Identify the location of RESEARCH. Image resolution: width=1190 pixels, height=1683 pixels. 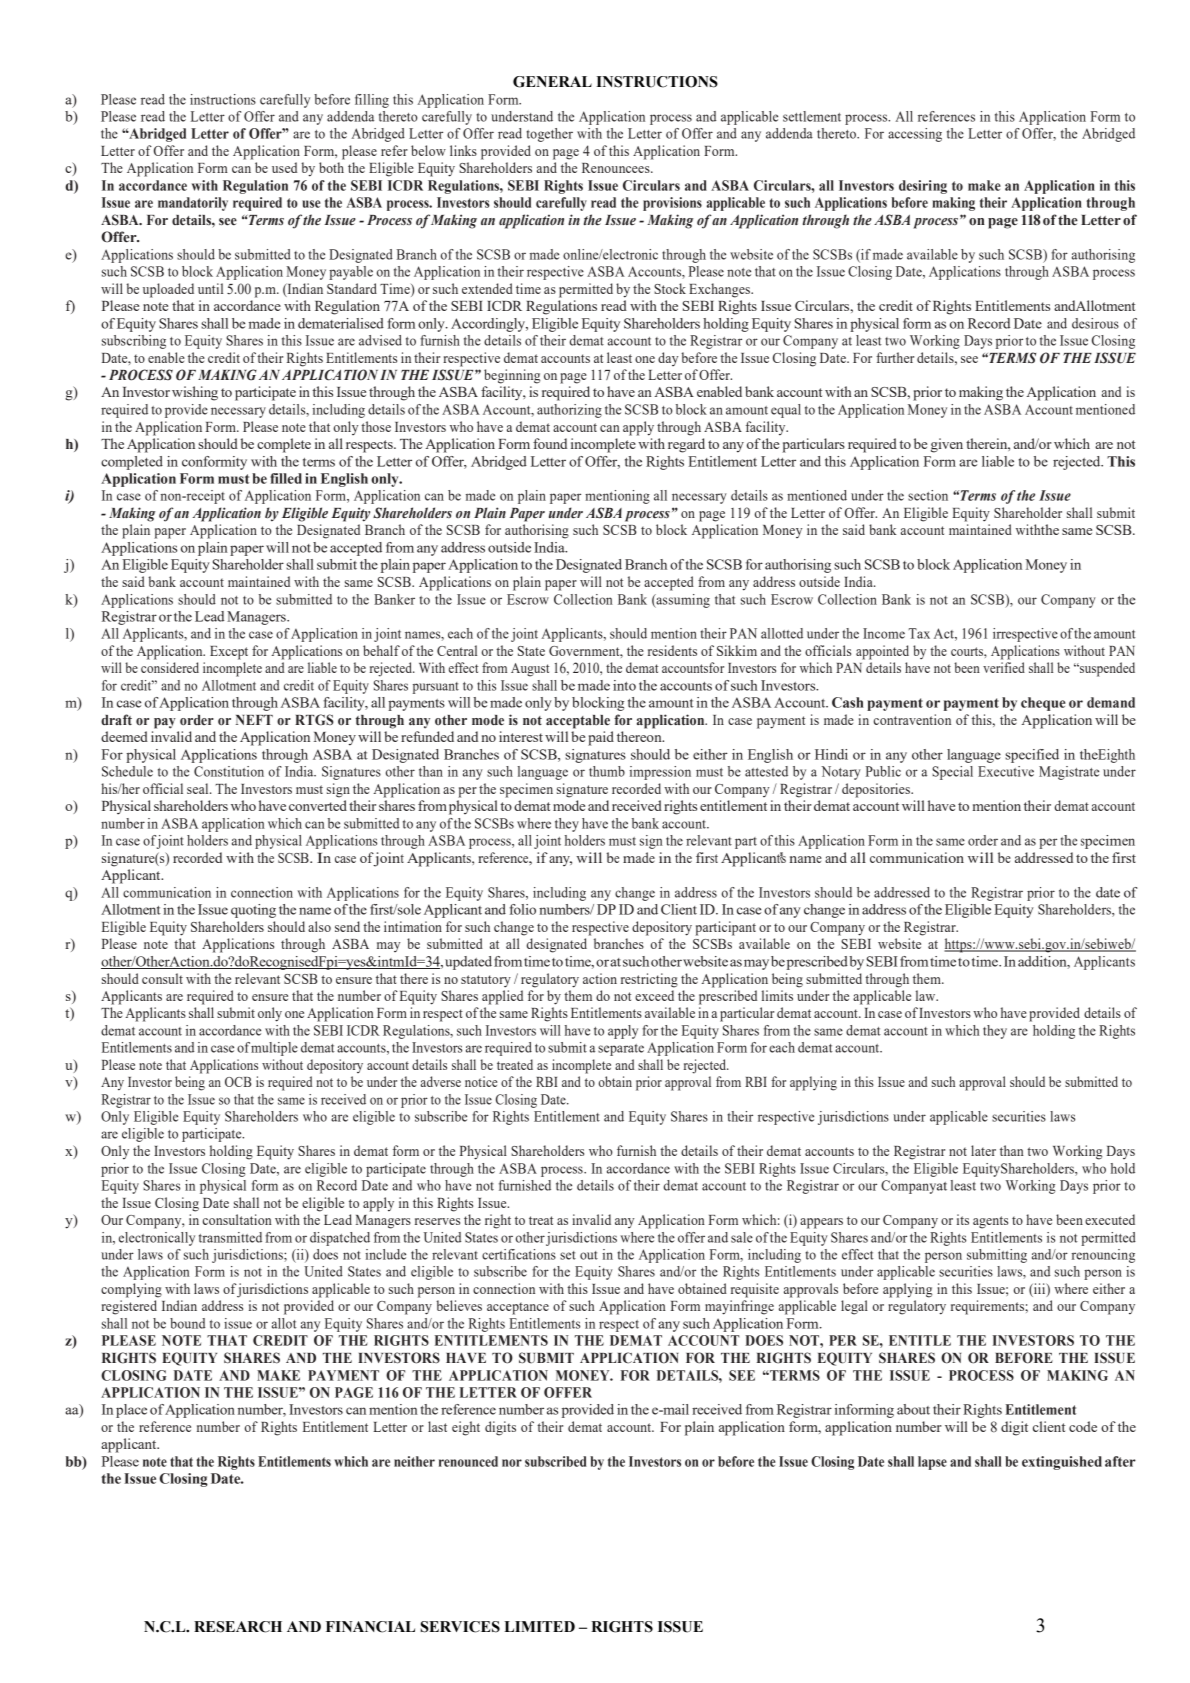
(238, 1627).
